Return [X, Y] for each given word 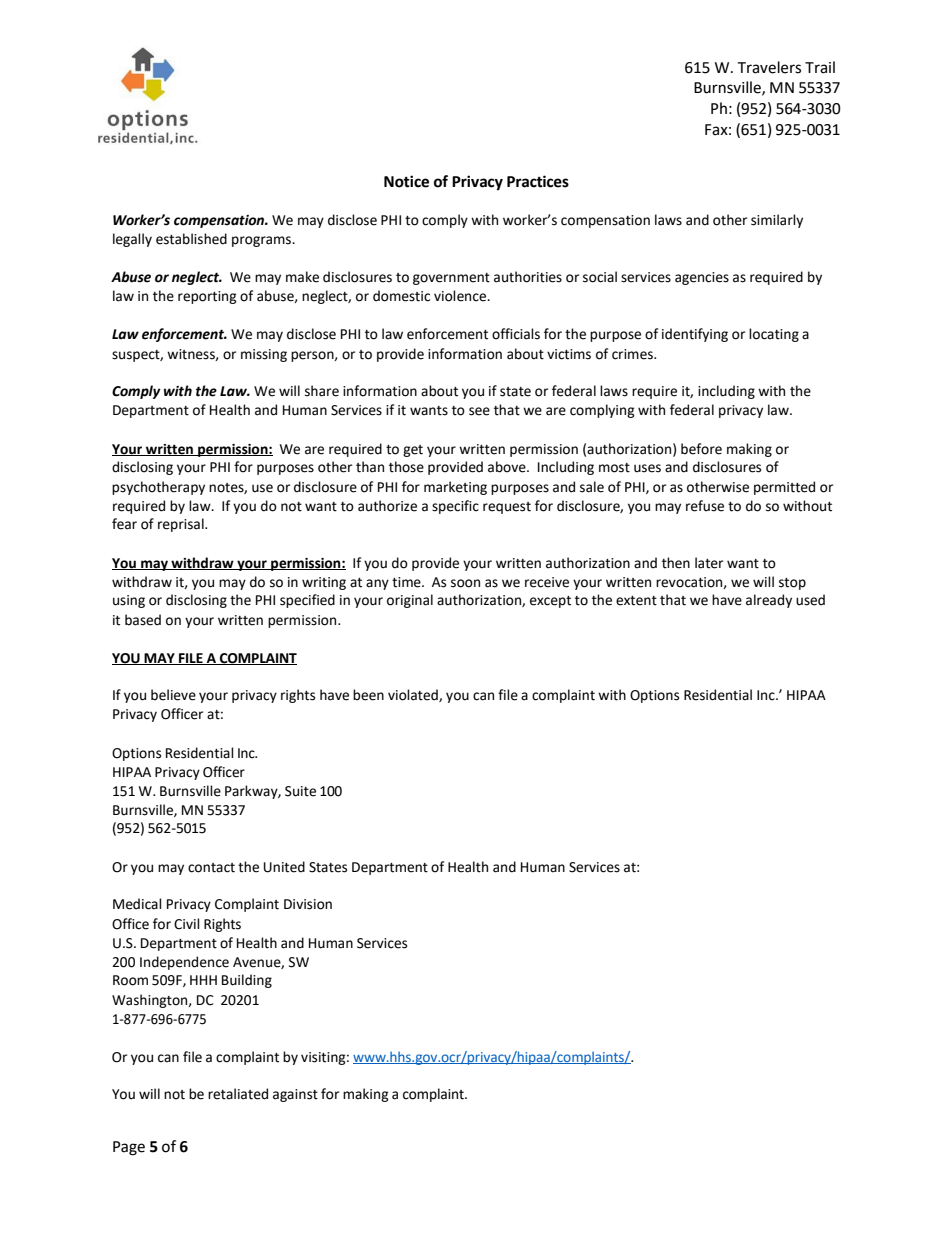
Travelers [769, 67]
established [191, 239]
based [143, 620]
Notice [406, 181]
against [295, 1095]
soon [465, 583]
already [769, 601]
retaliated [238, 1094]
